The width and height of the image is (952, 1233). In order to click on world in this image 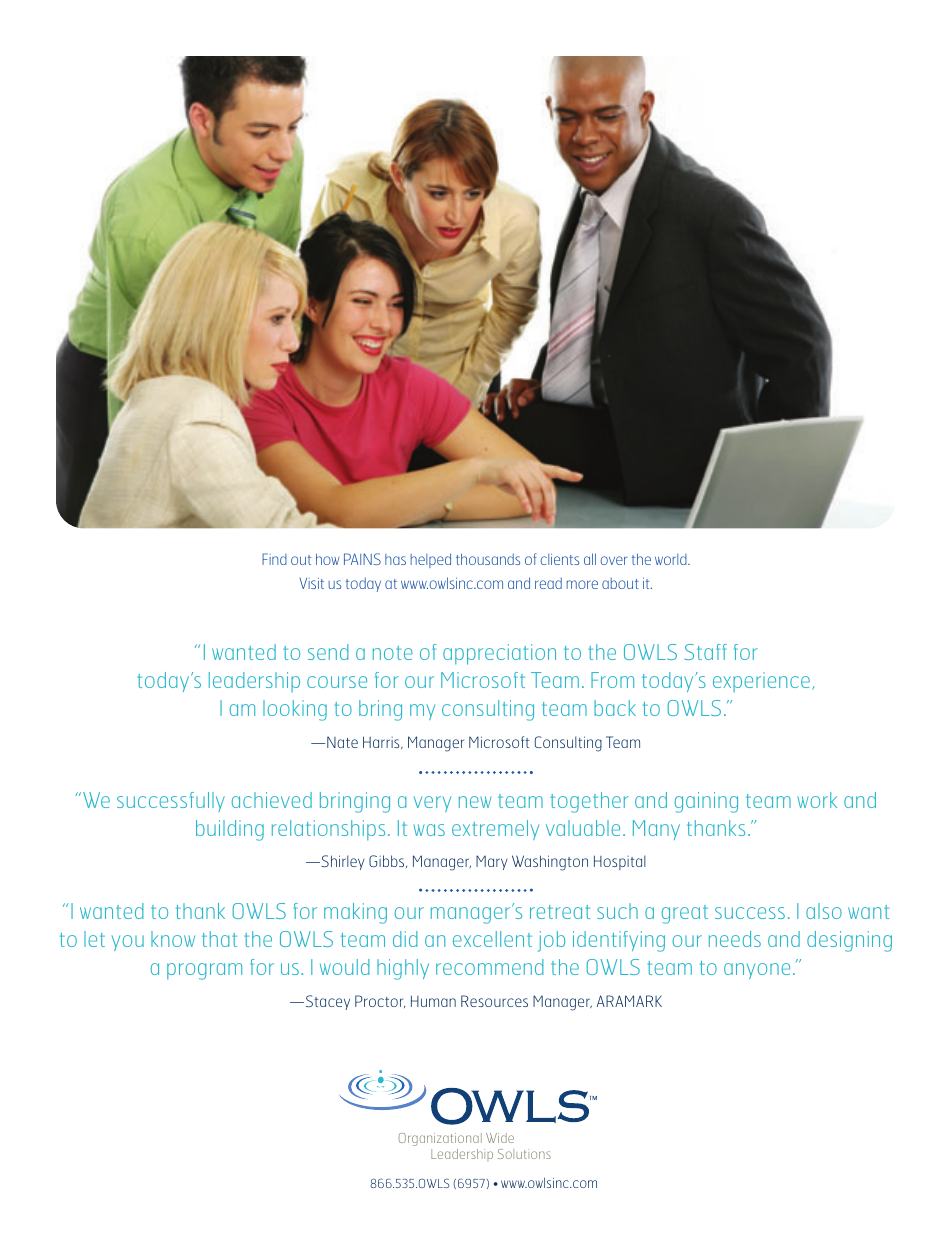, I will do `click(672, 559)`.
